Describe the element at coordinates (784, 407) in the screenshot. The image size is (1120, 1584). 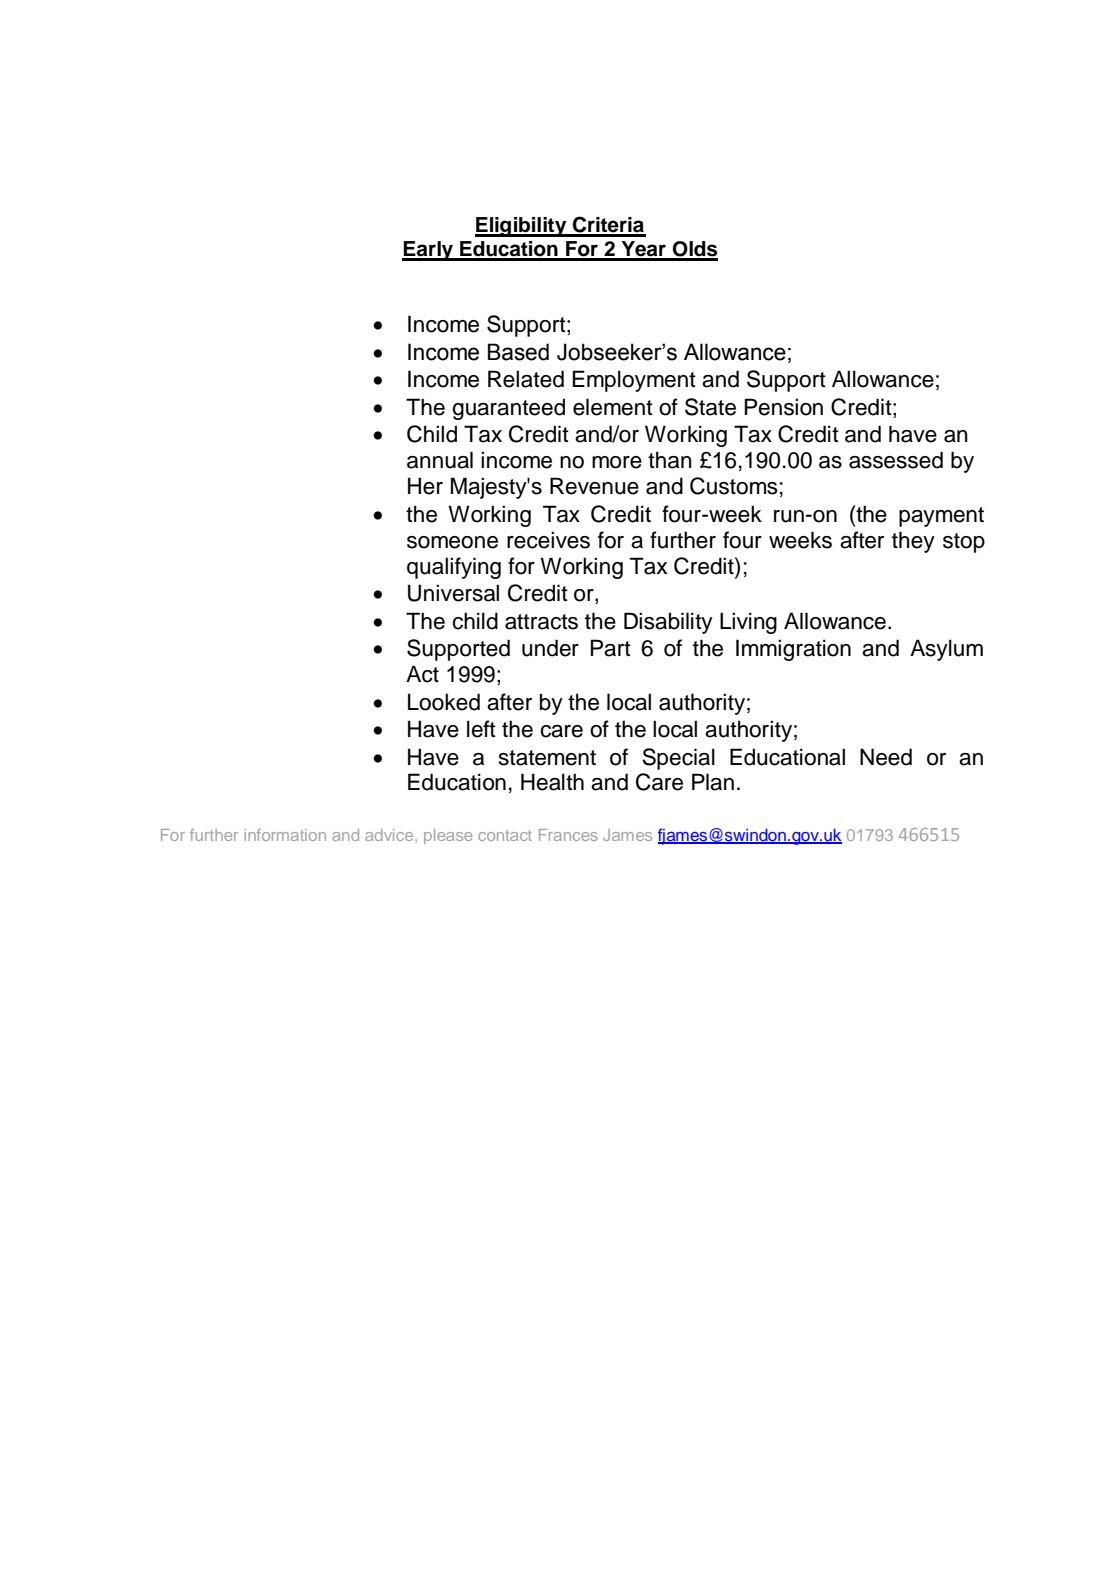
I see `Pension` at that location.
